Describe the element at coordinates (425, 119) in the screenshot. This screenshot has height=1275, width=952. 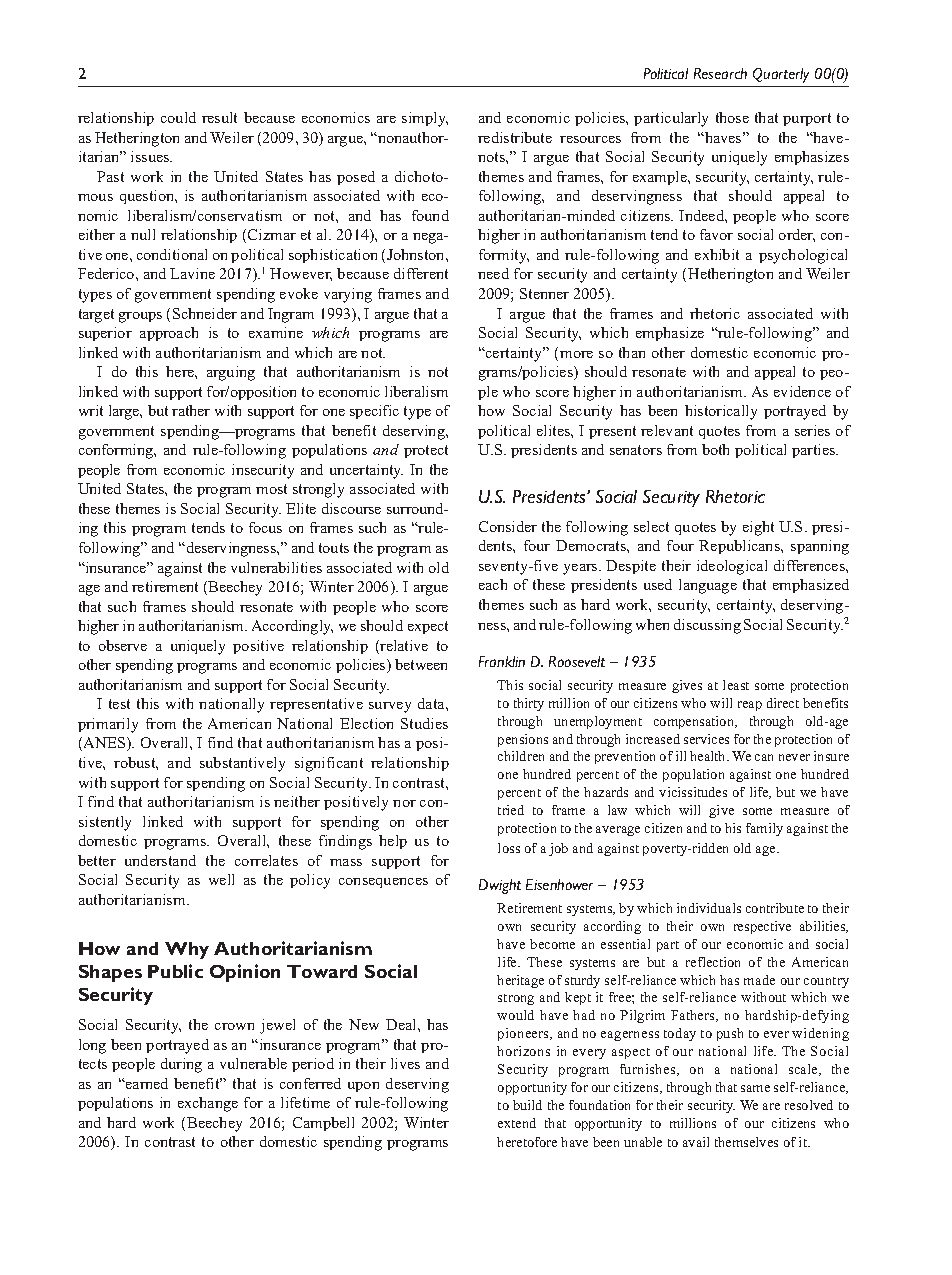
I see `simply` at that location.
